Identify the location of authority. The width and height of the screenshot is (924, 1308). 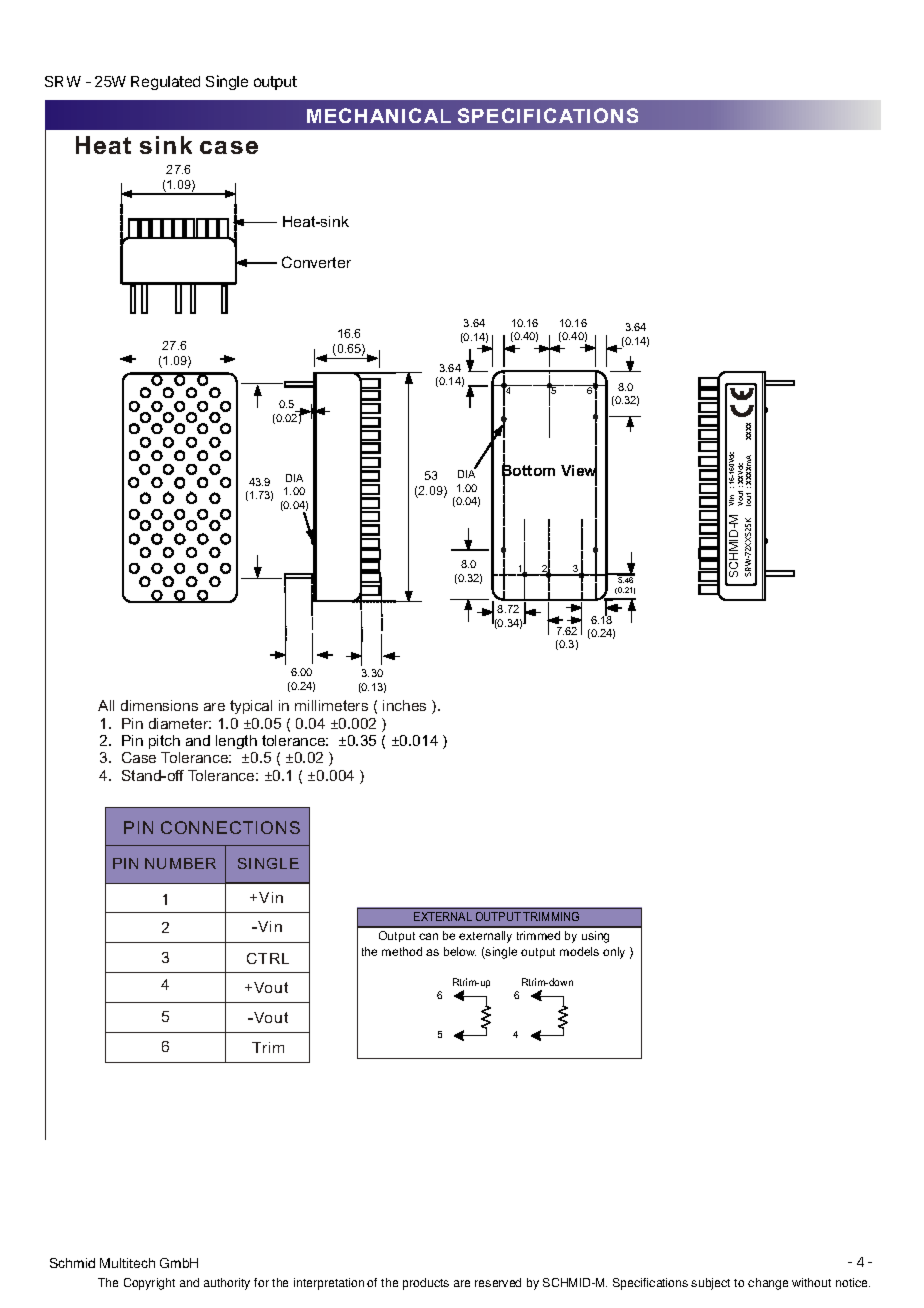
(227, 1284).
